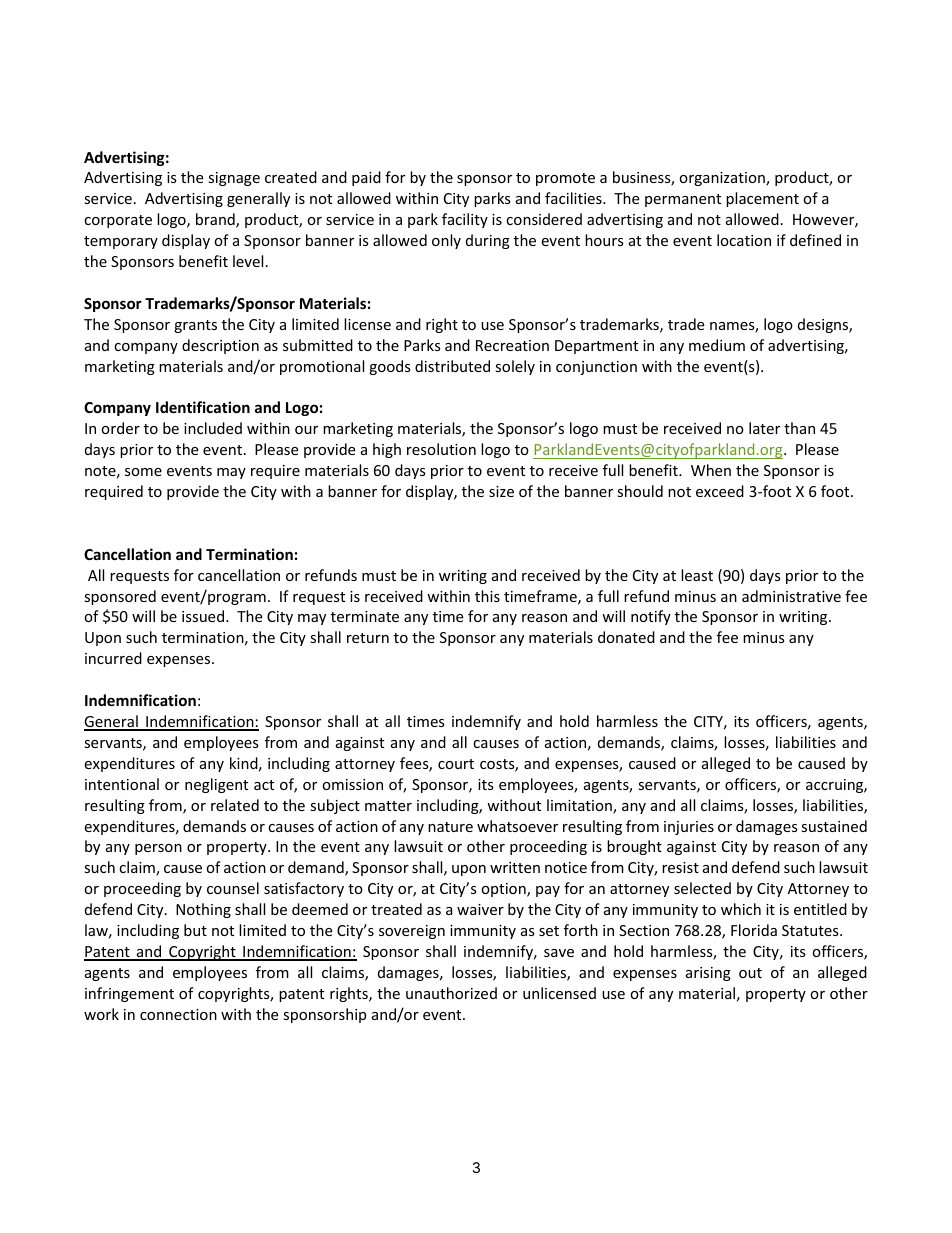 Image resolution: width=952 pixels, height=1233 pixels. I want to click on administrative, so click(791, 596).
